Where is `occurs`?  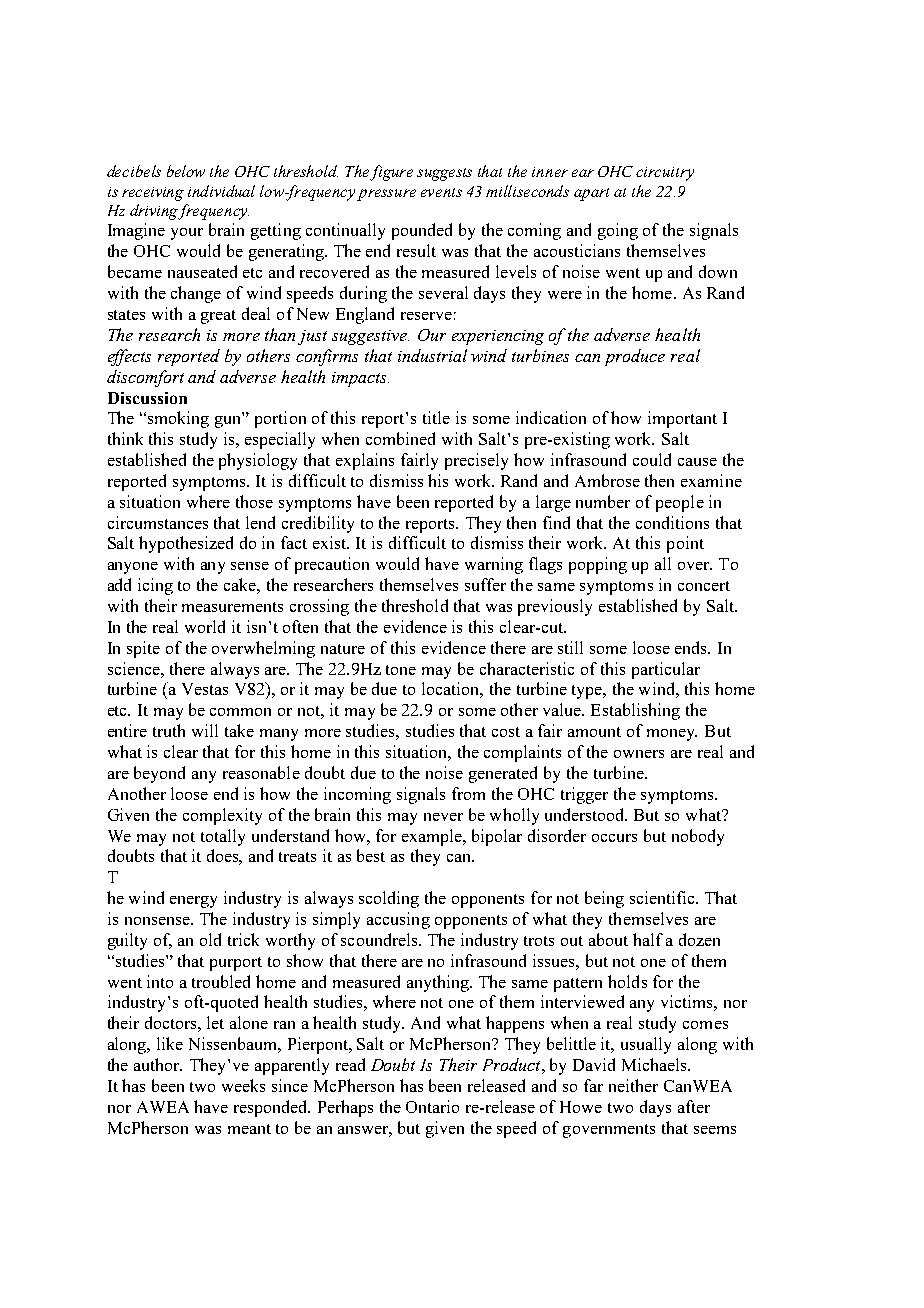 occurs is located at coordinates (614, 838).
